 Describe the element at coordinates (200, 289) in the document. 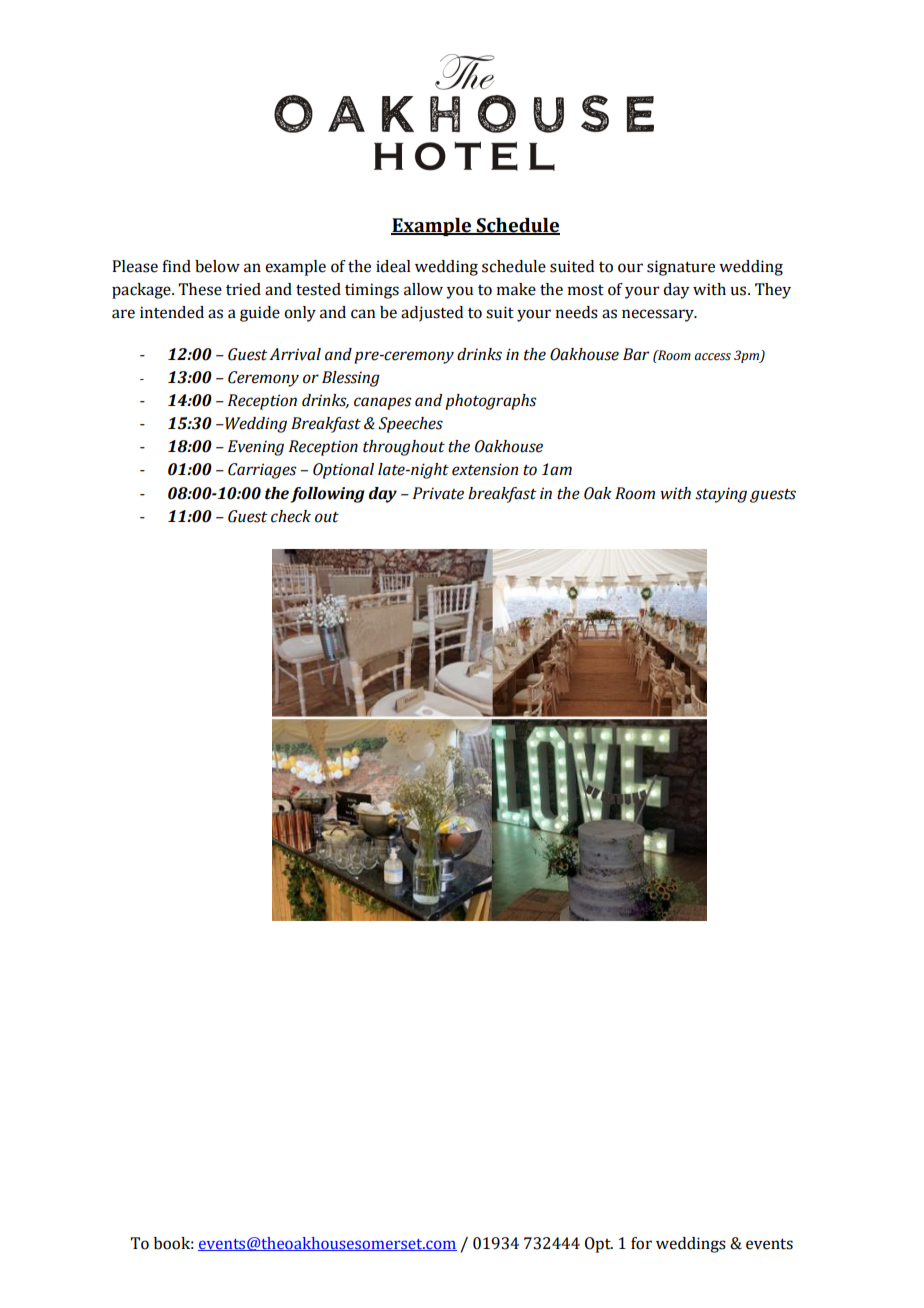

I see `These` at that location.
